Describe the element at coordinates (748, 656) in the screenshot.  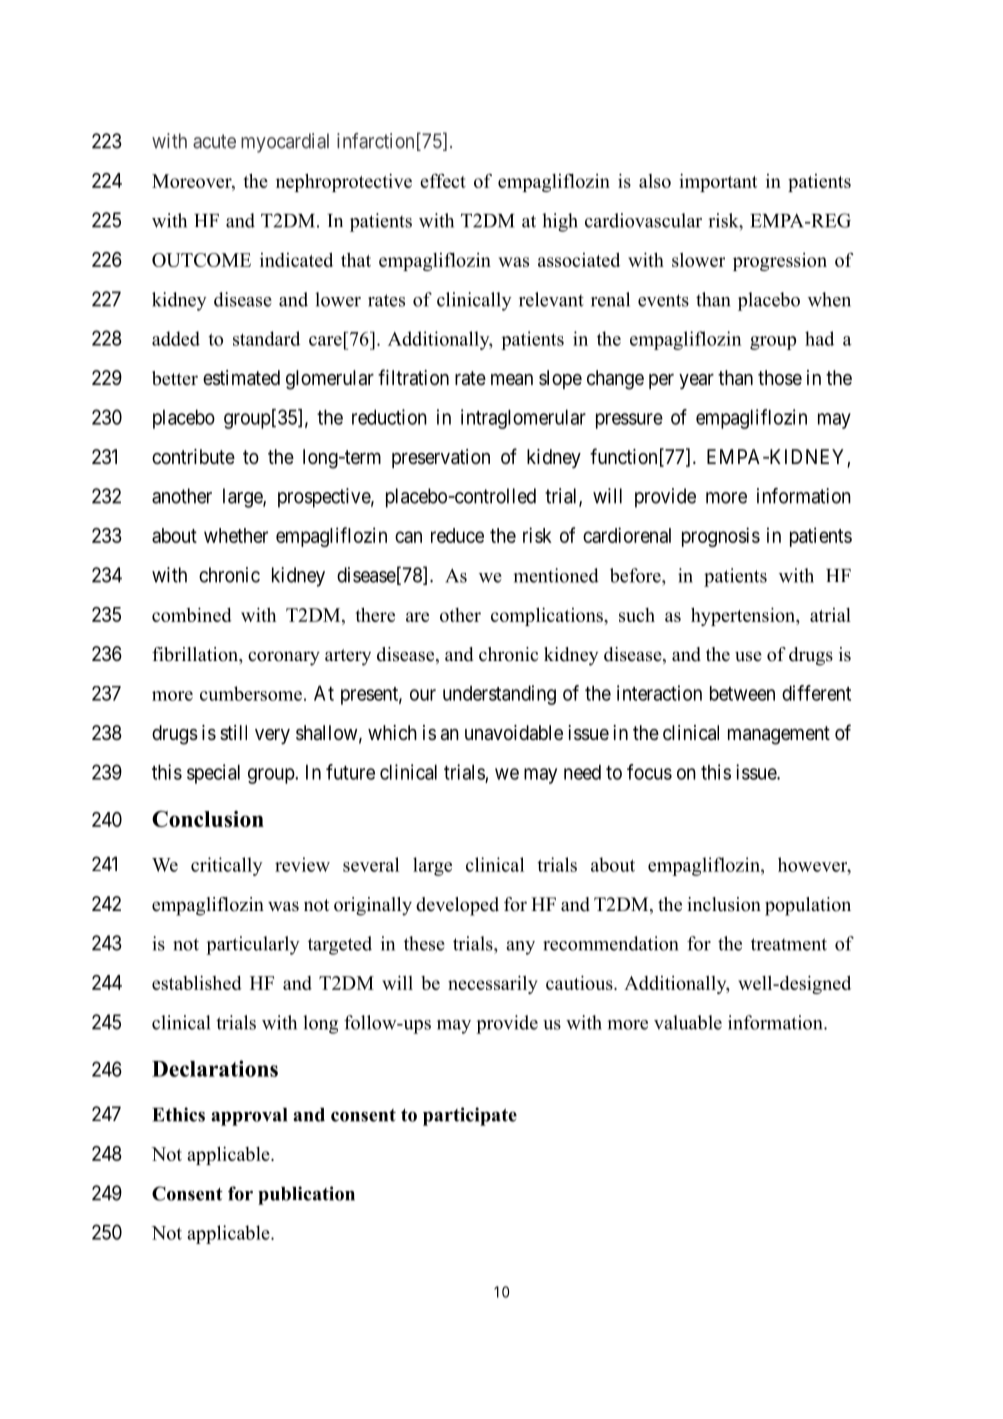
I see `use` at that location.
